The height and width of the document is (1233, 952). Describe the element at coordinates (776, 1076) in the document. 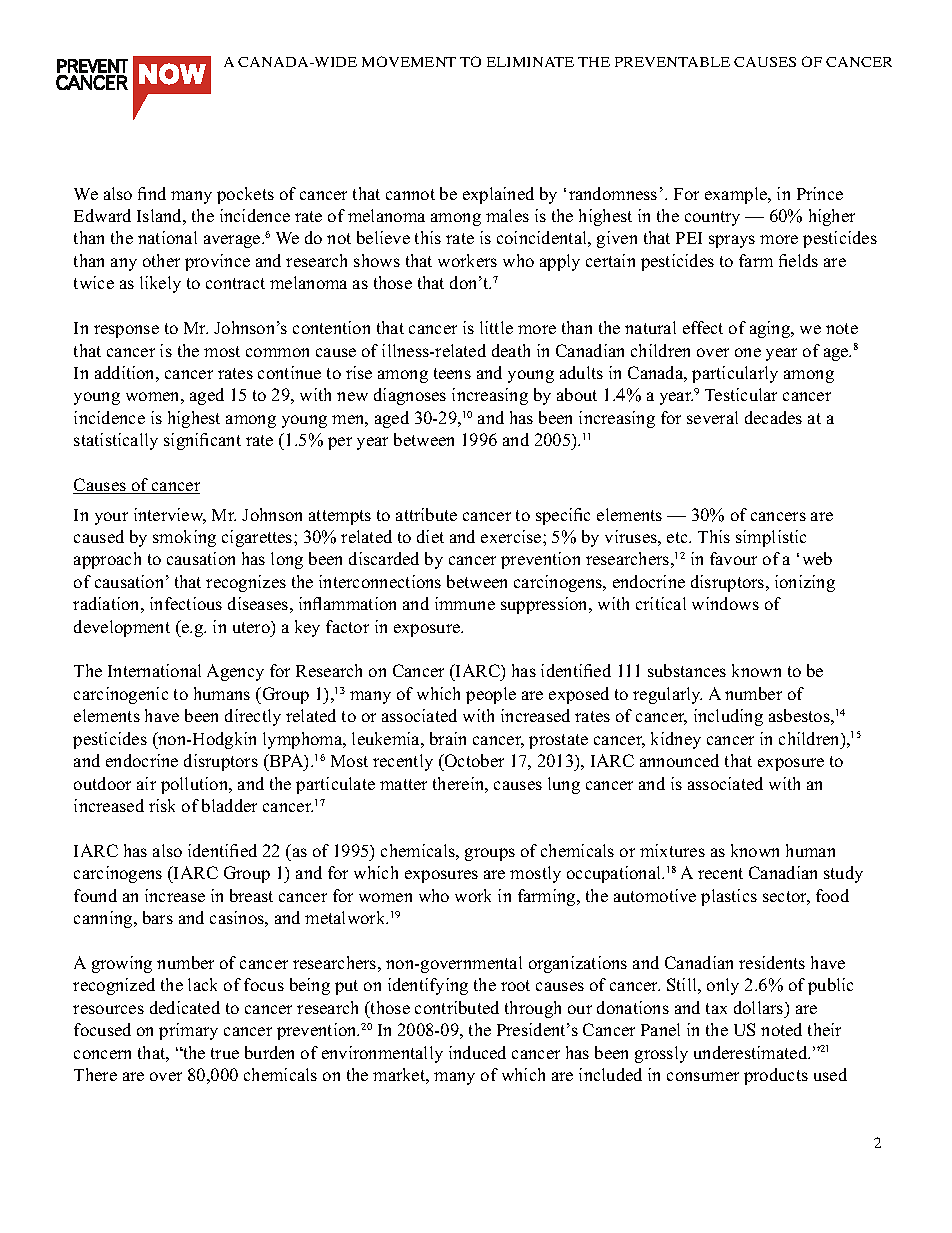

I see `products` at that location.
